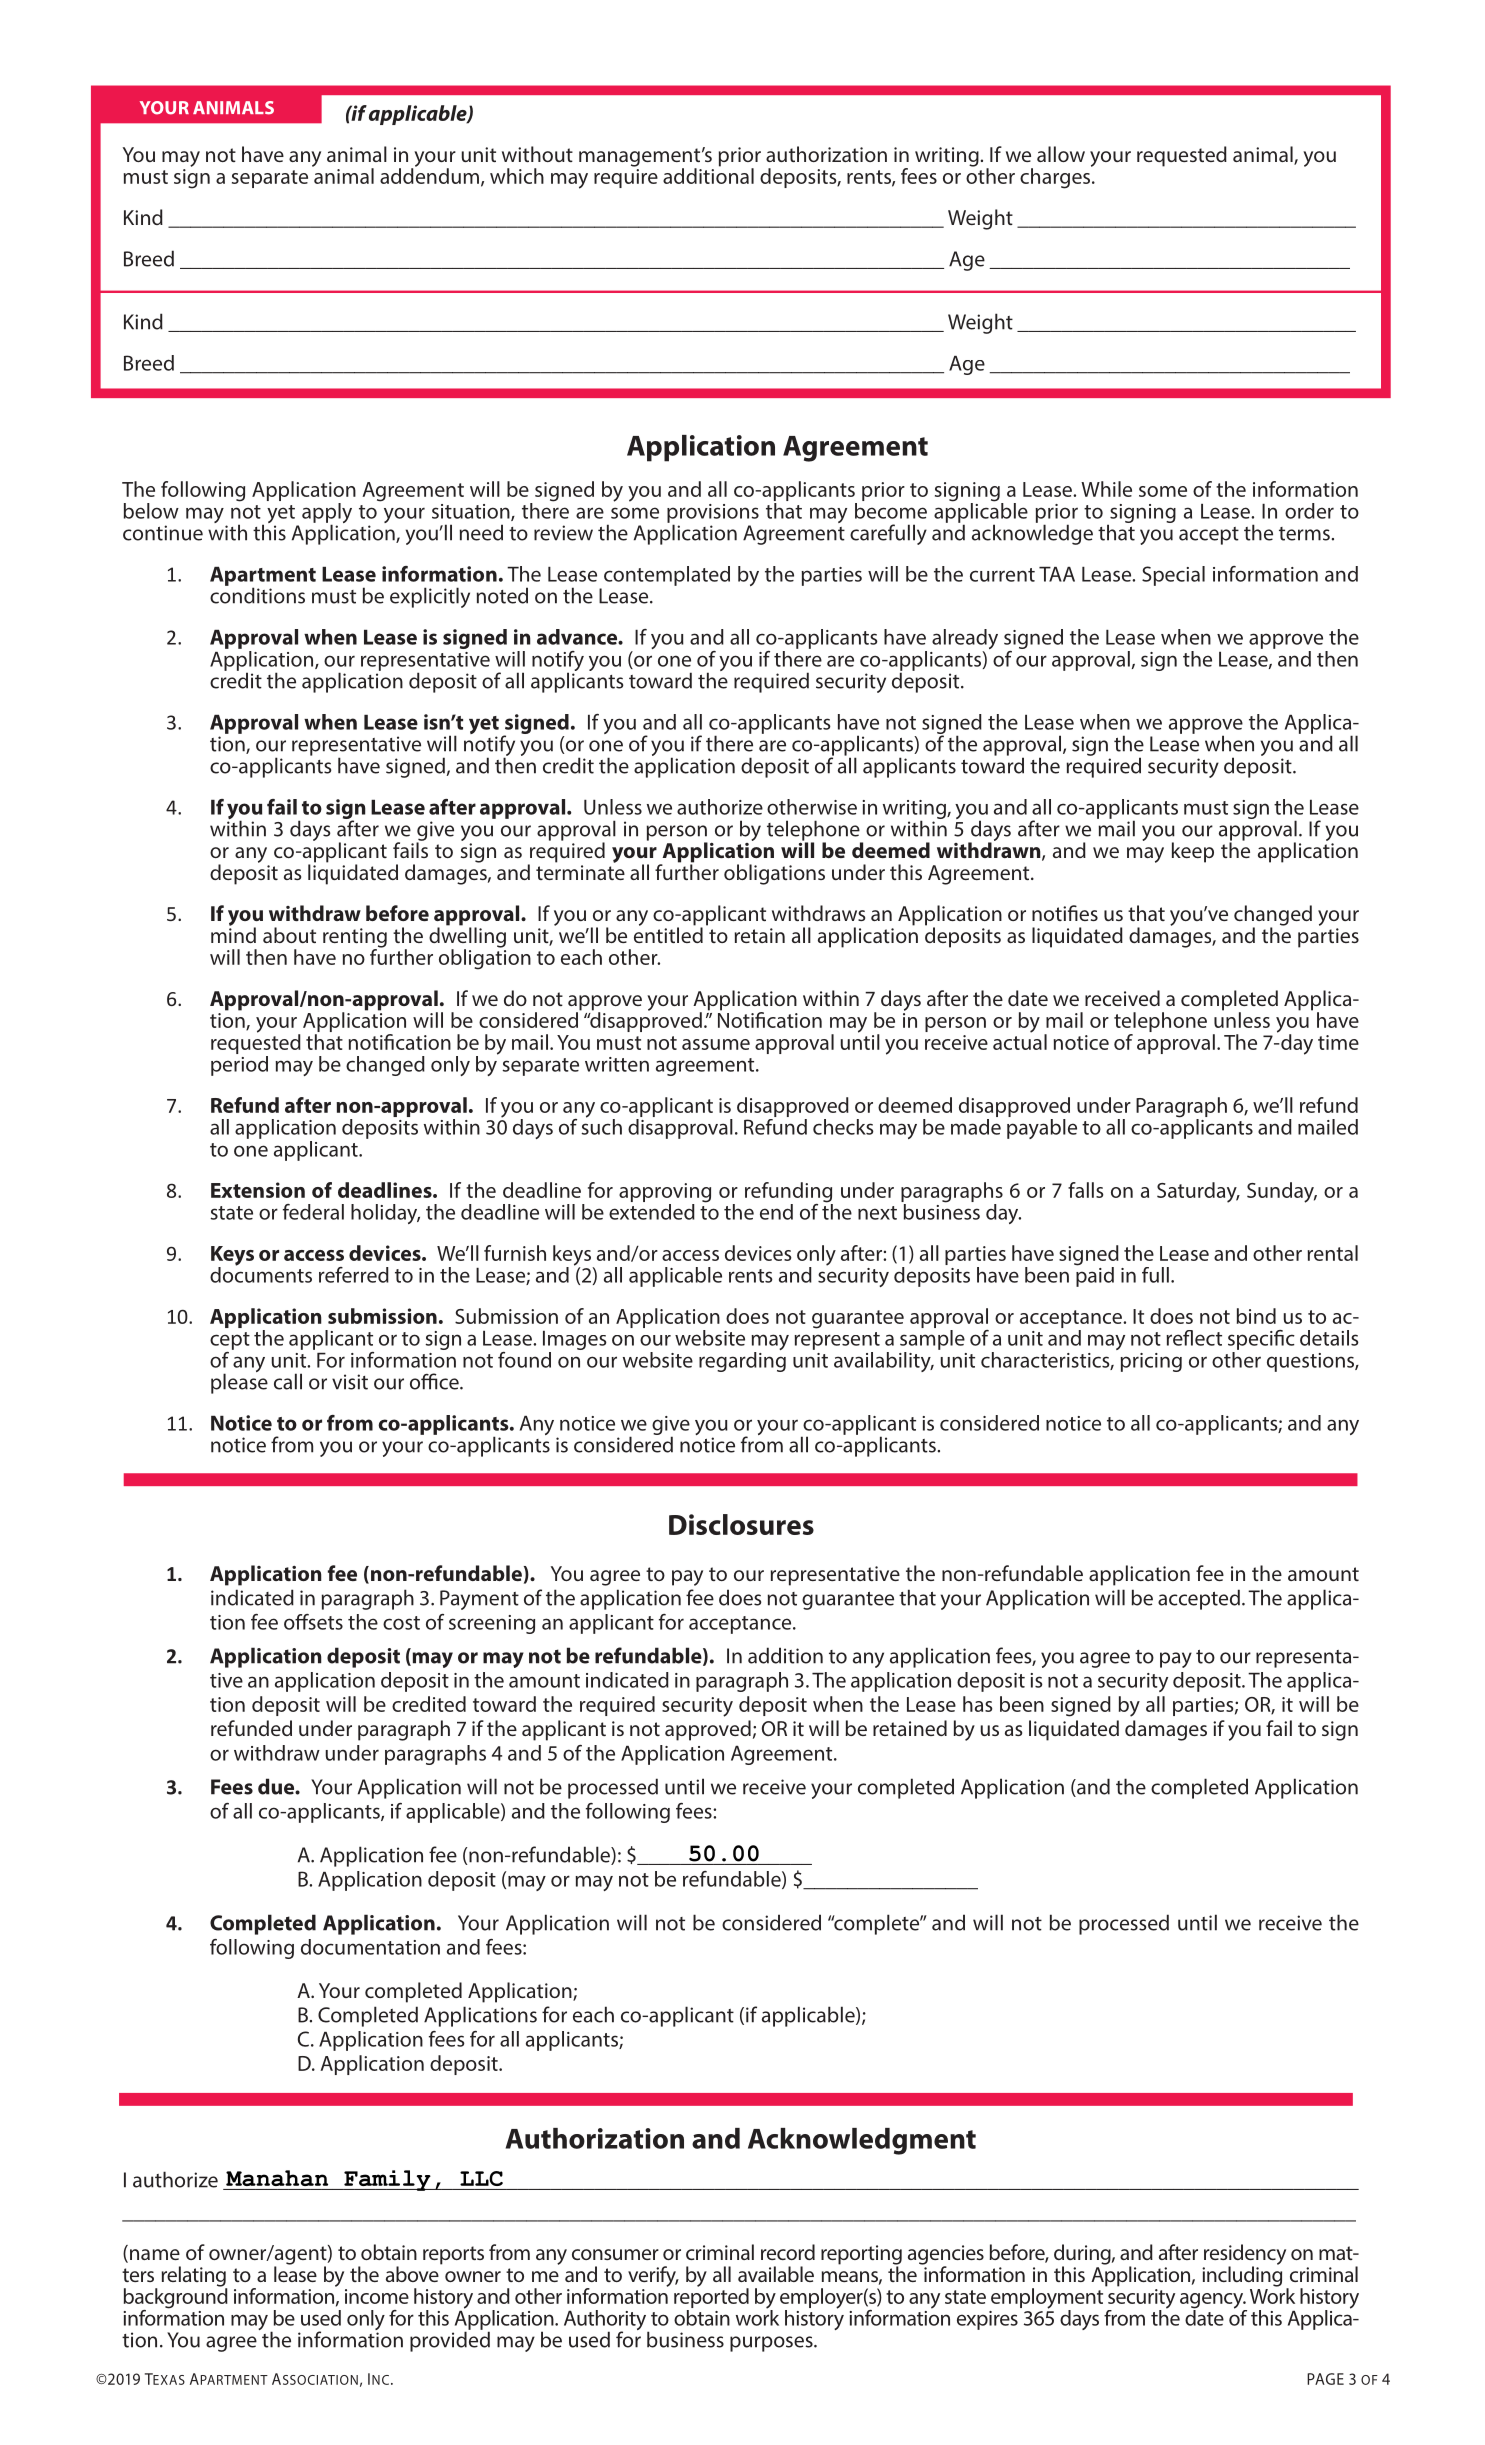 The height and width of the page is (2445, 1485). What do you see at coordinates (517, 176) in the page?
I see `which` at bounding box center [517, 176].
